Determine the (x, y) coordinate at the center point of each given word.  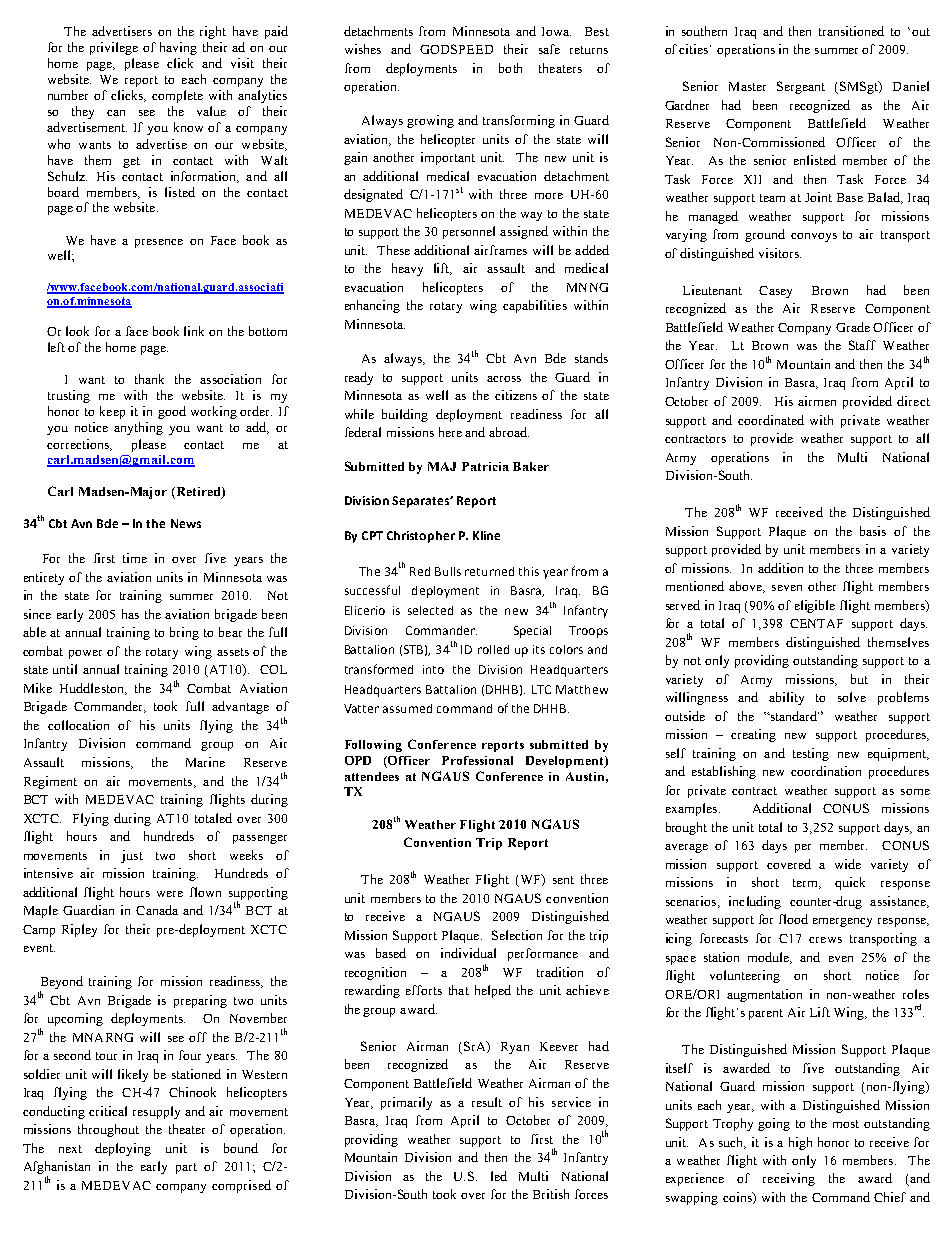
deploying (123, 1149)
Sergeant (801, 87)
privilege (114, 48)
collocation (78, 725)
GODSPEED (456, 49)
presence (159, 243)
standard (793, 716)
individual (468, 953)
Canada (157, 910)
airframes (500, 250)
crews (825, 940)
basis (873, 531)
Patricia (485, 466)
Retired (198, 493)
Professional (477, 760)
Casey (775, 292)
